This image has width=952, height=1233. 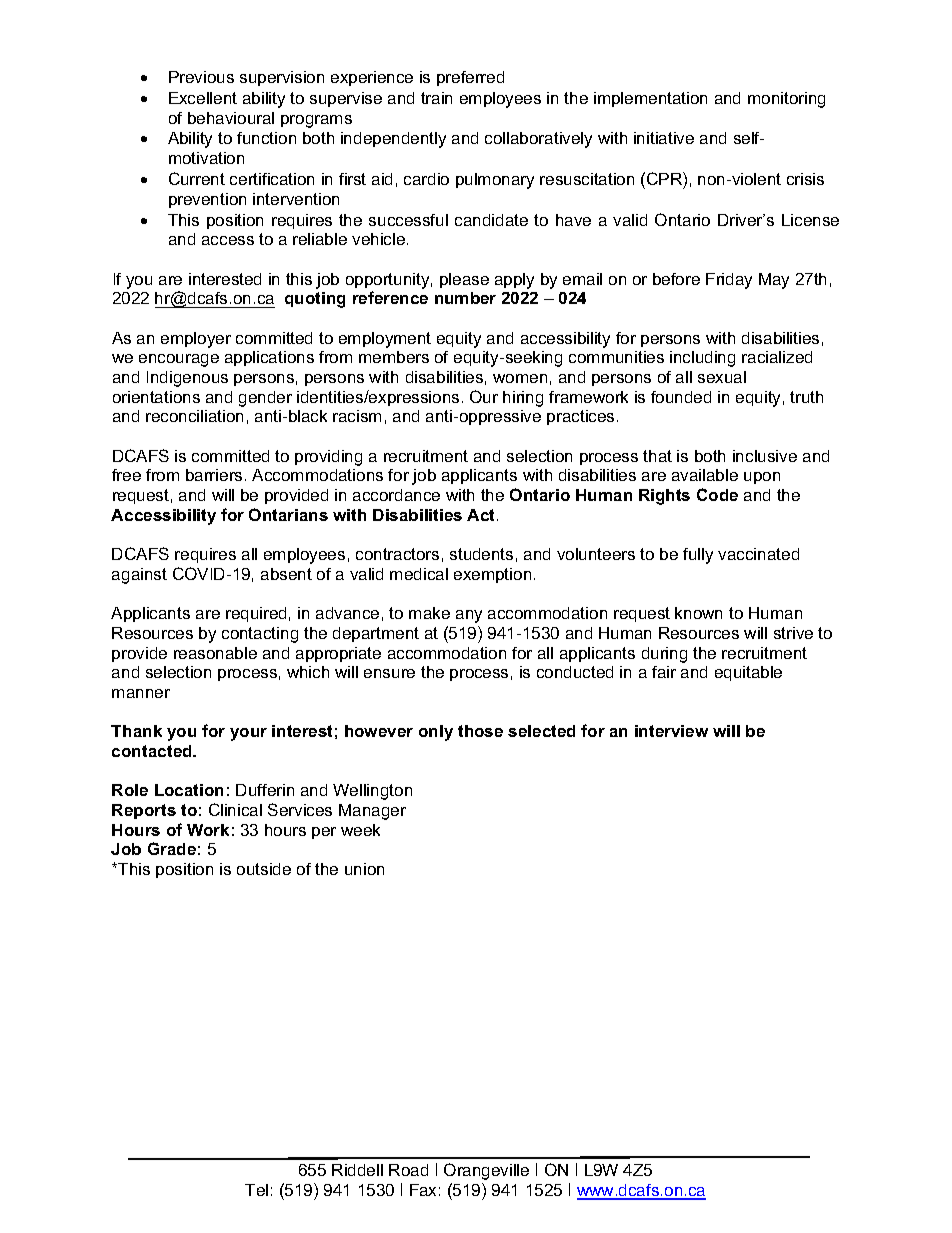 I want to click on interview, so click(x=671, y=731).
